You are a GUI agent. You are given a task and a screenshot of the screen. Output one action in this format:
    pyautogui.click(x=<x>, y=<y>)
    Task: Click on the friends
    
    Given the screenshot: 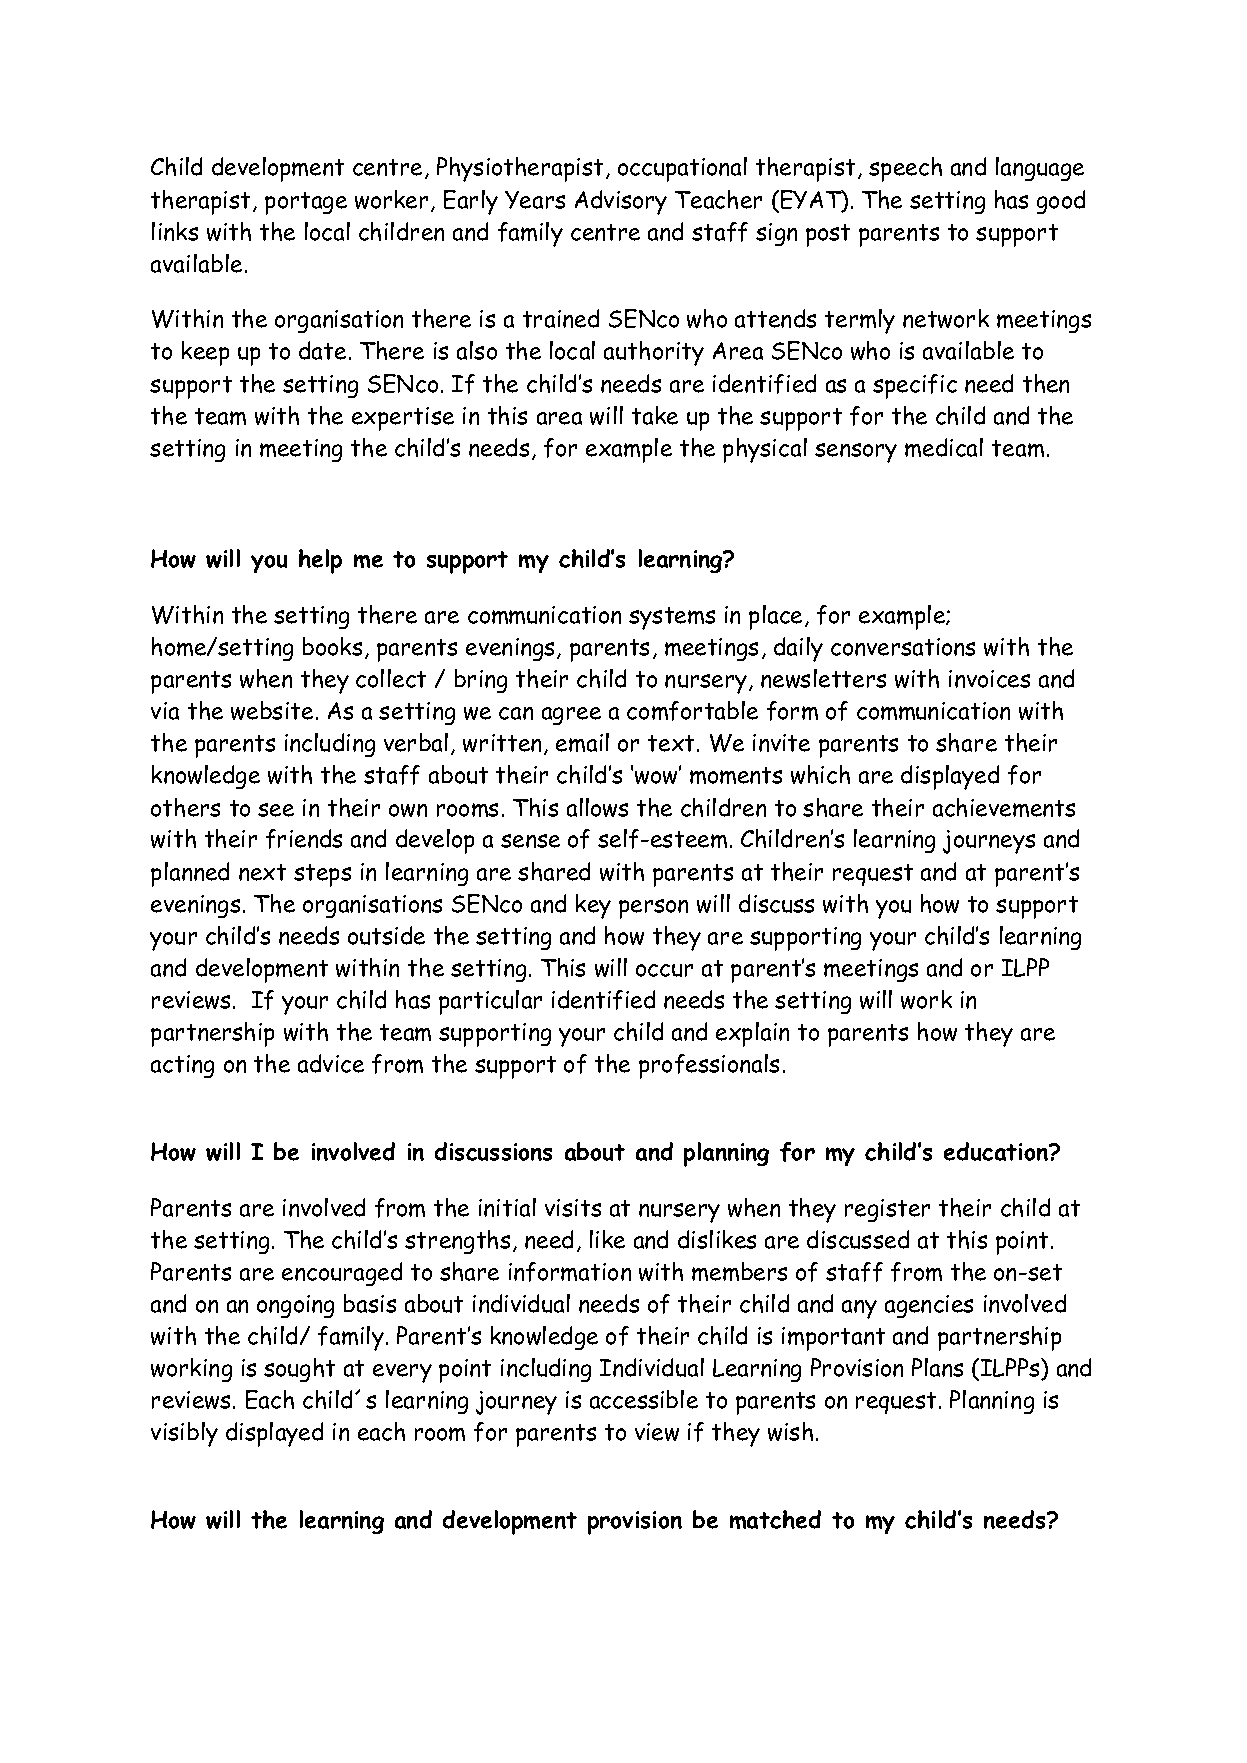 What is the action you would take?
    pyautogui.click(x=304, y=839)
